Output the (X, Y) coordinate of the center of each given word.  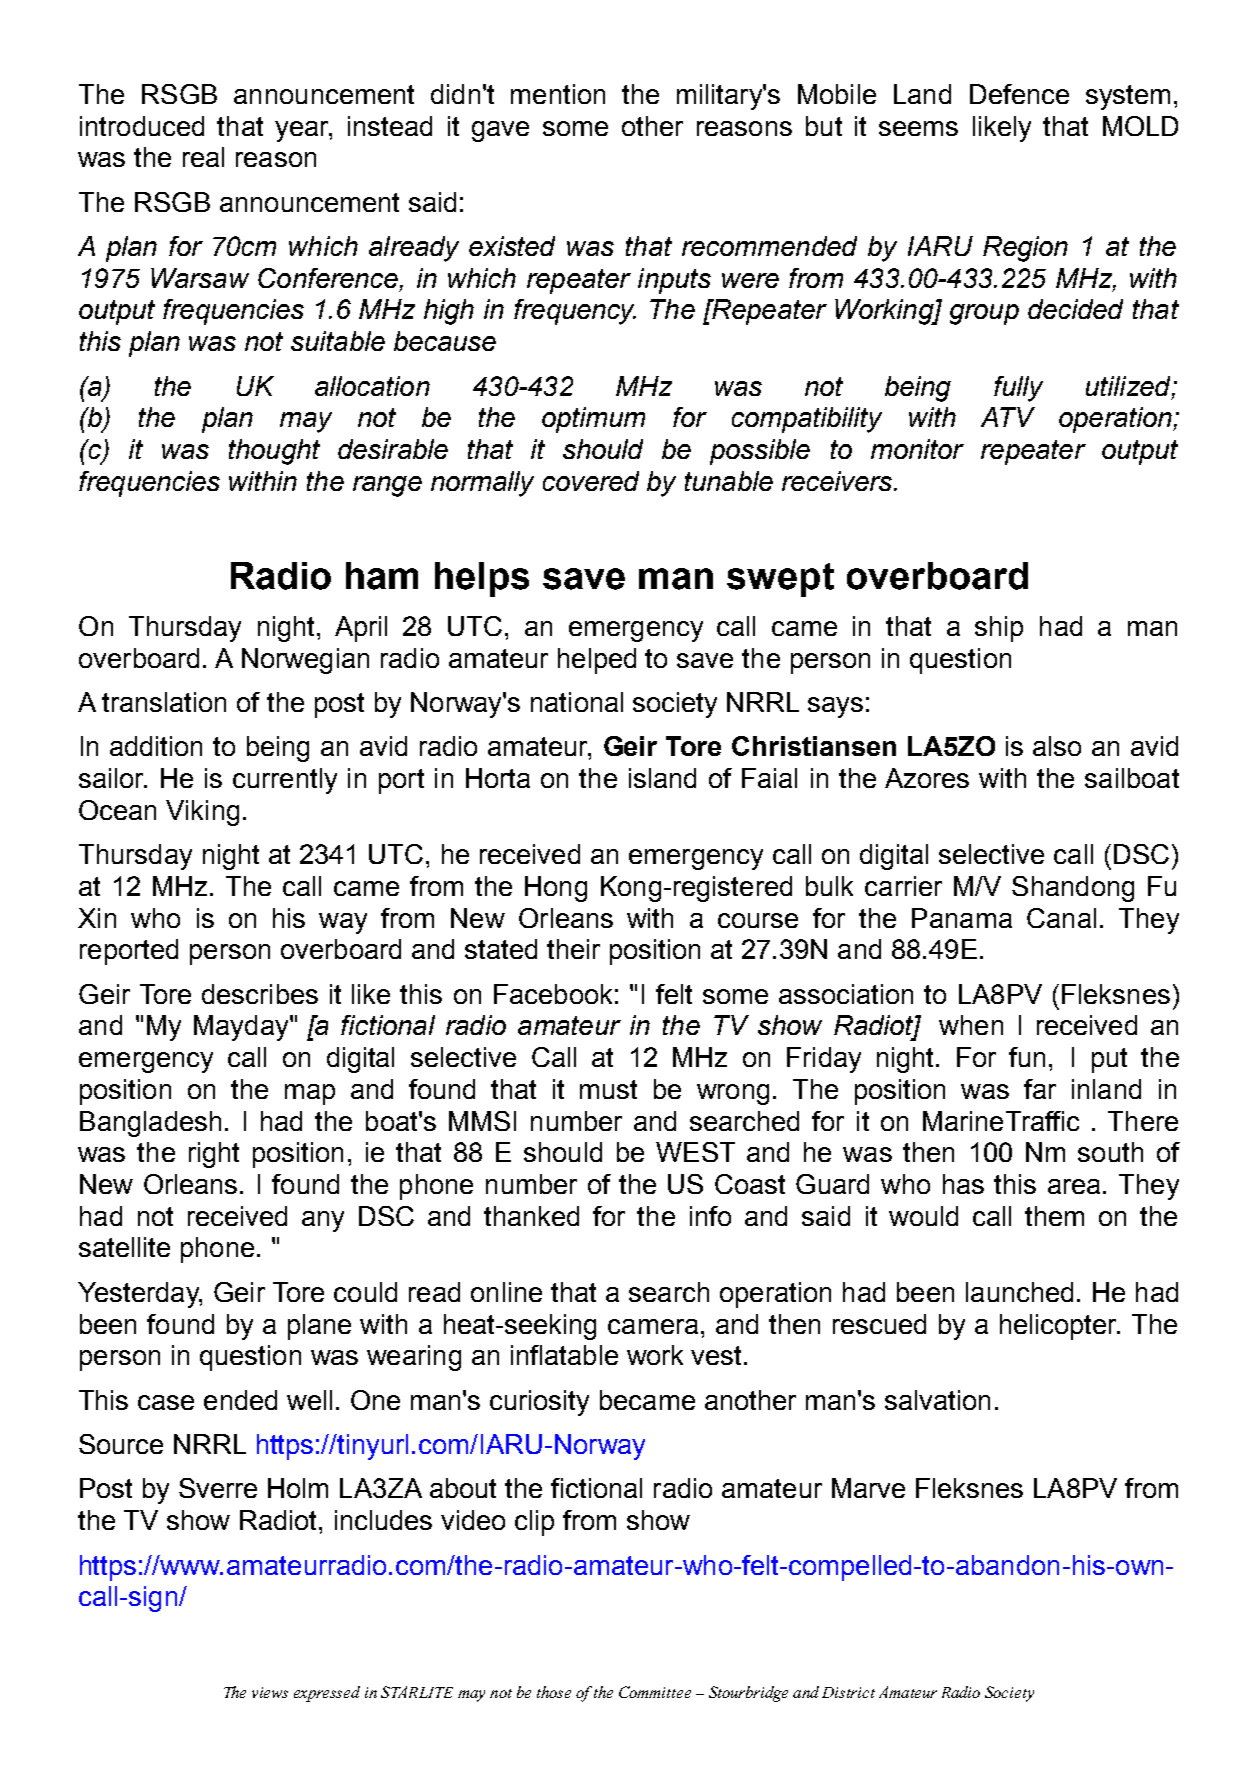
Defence (1019, 94)
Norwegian (305, 661)
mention (558, 94)
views (270, 1692)
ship (999, 629)
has (963, 1184)
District (848, 1692)
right (214, 1155)
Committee (655, 1692)
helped (597, 661)
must (608, 1089)
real (203, 157)
